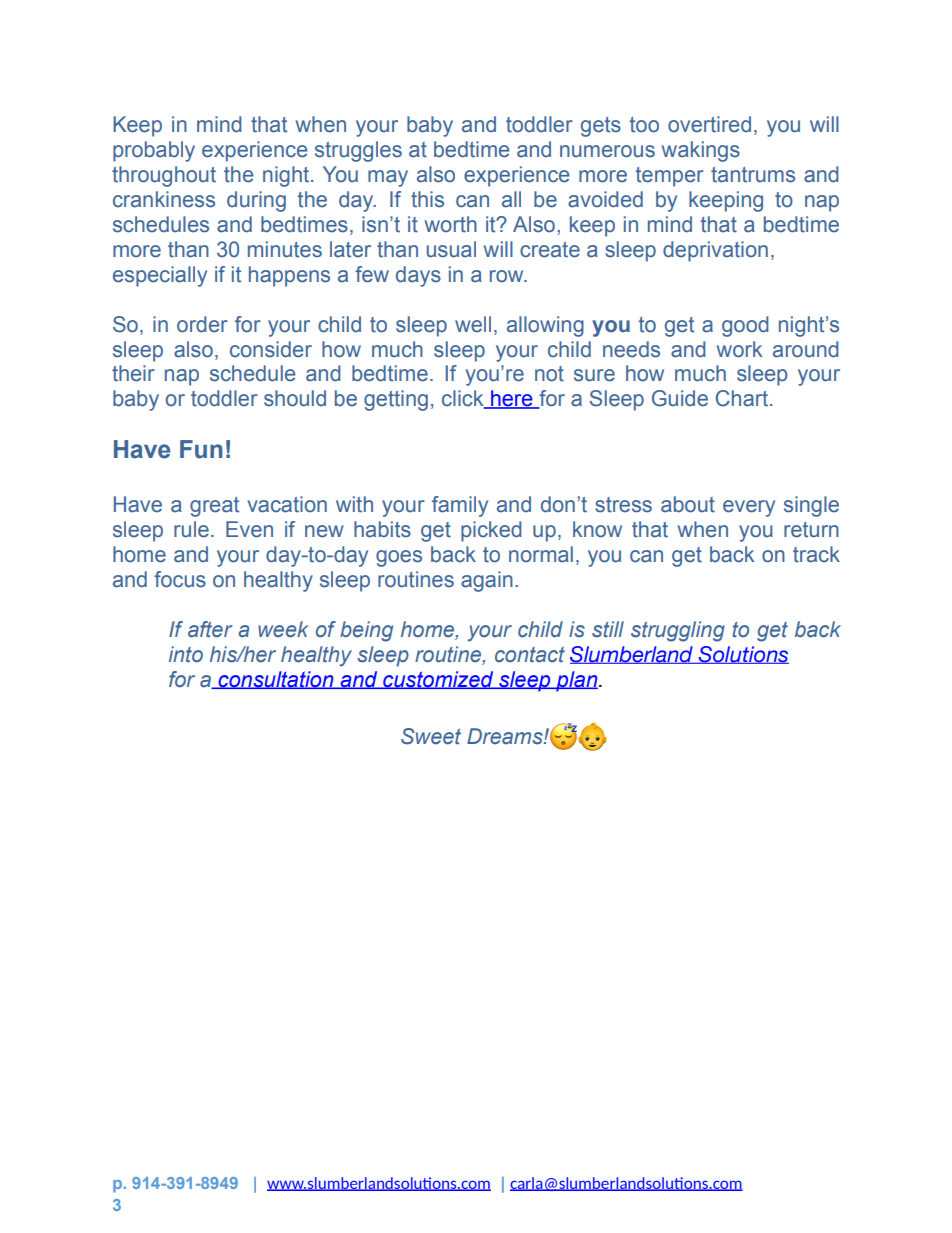  I want to click on well, so click(473, 324).
